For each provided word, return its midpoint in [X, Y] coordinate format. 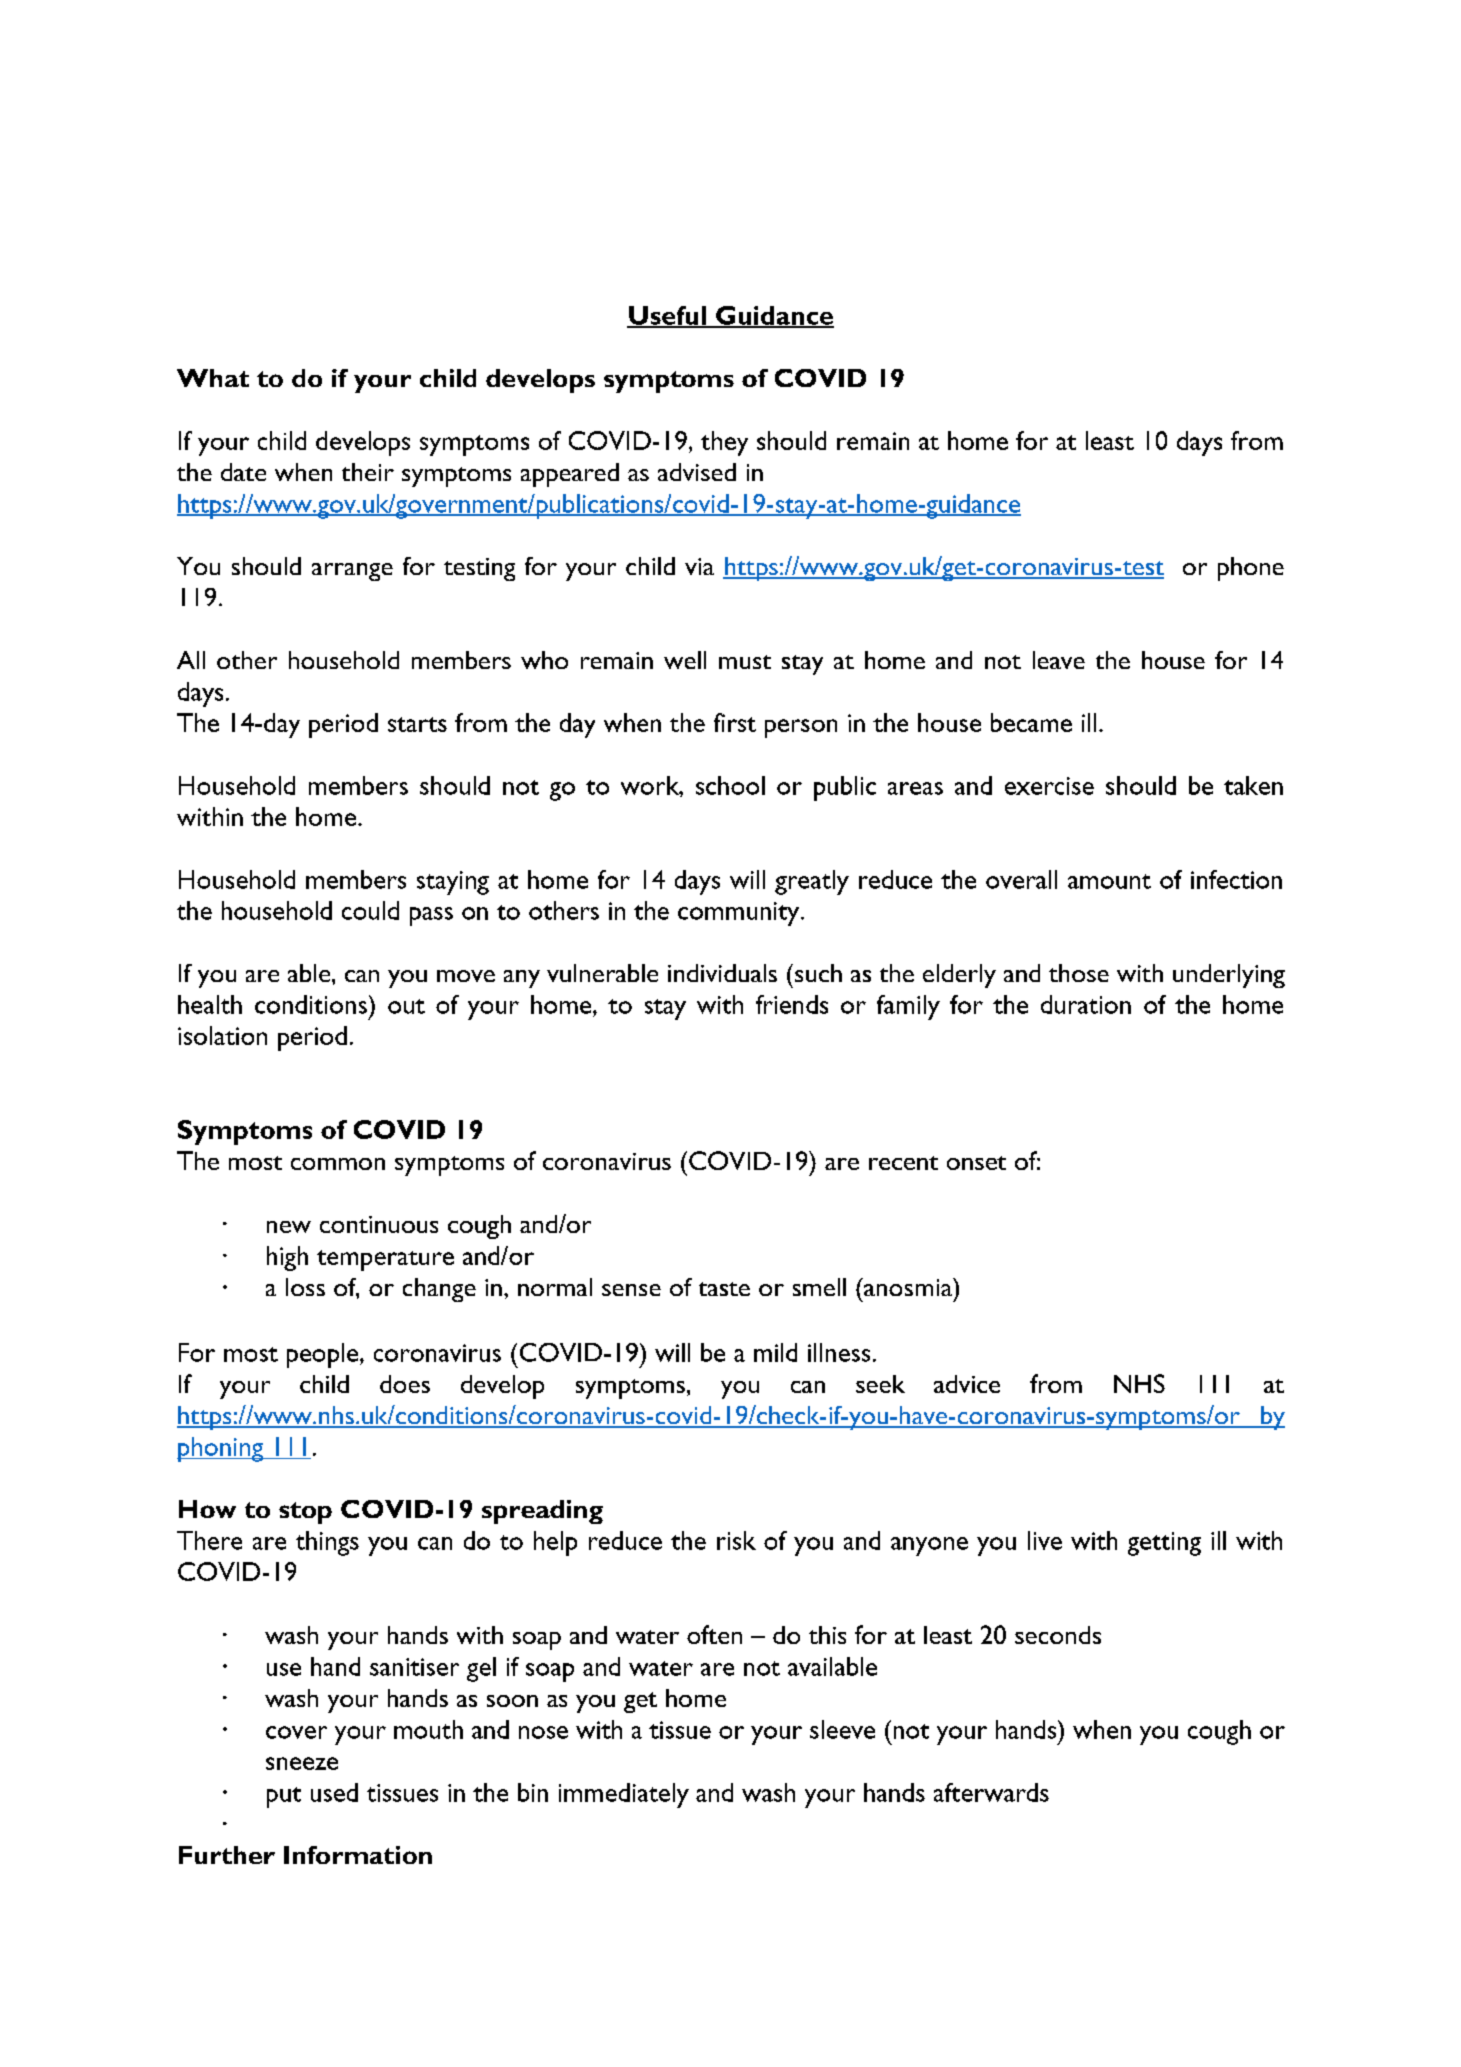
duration [1086, 1004]
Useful [667, 316]
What [213, 378]
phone [1251, 569]
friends [792, 1004]
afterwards [991, 1792]
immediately [624, 1795]
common [338, 1164]
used [334, 1792]
